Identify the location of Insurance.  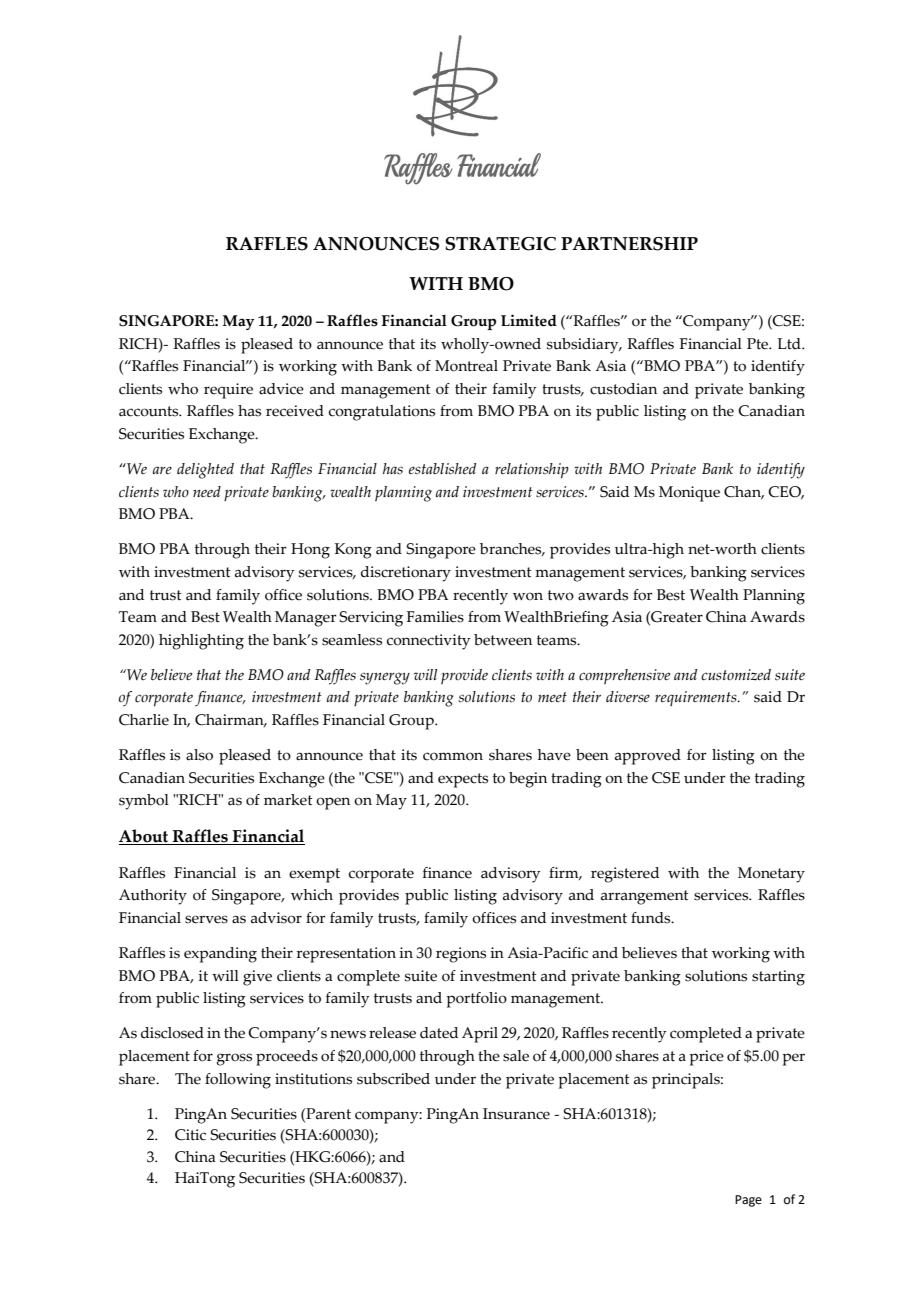
(516, 1114).
